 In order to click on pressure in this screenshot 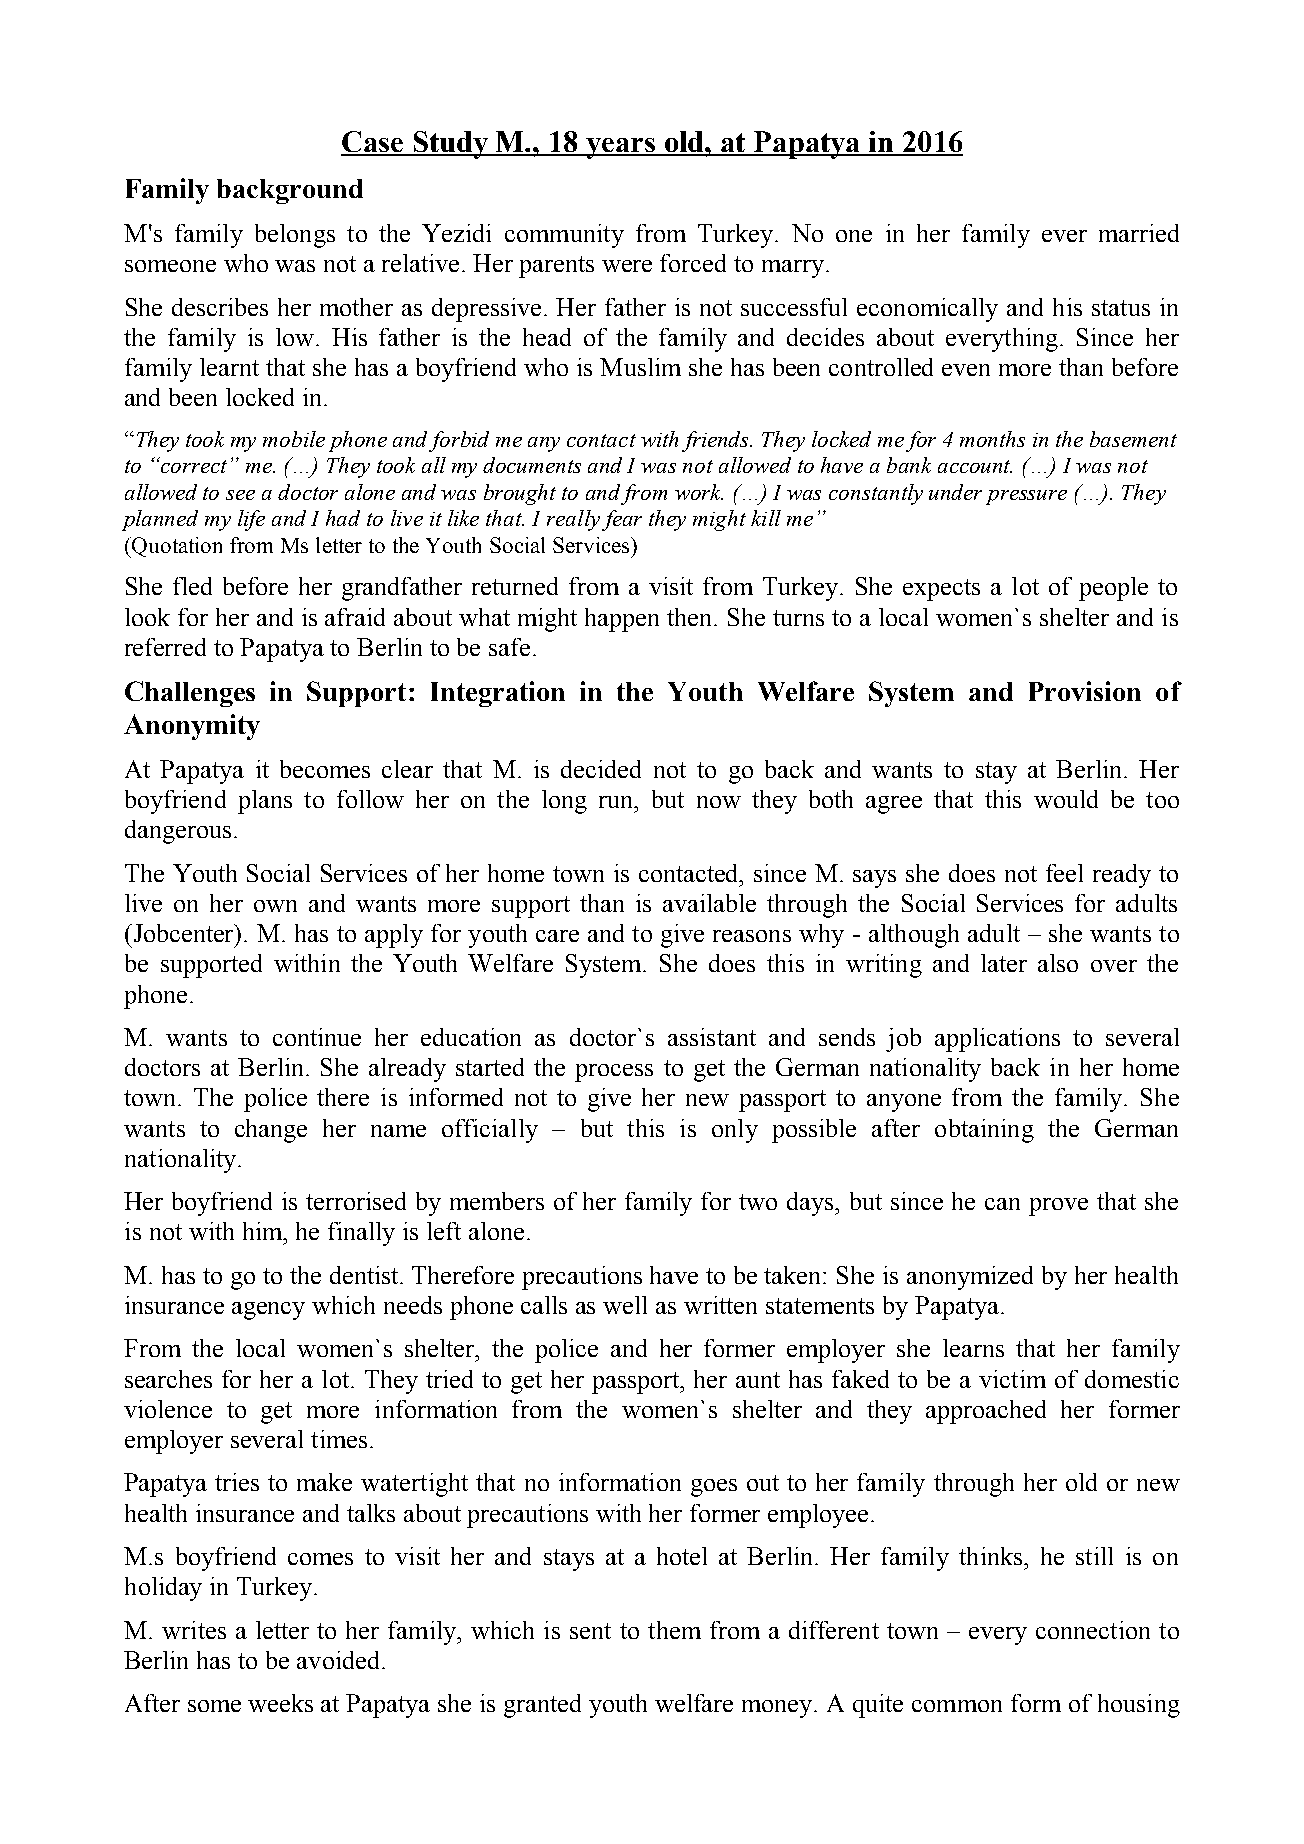, I will do `click(1026, 497)`.
